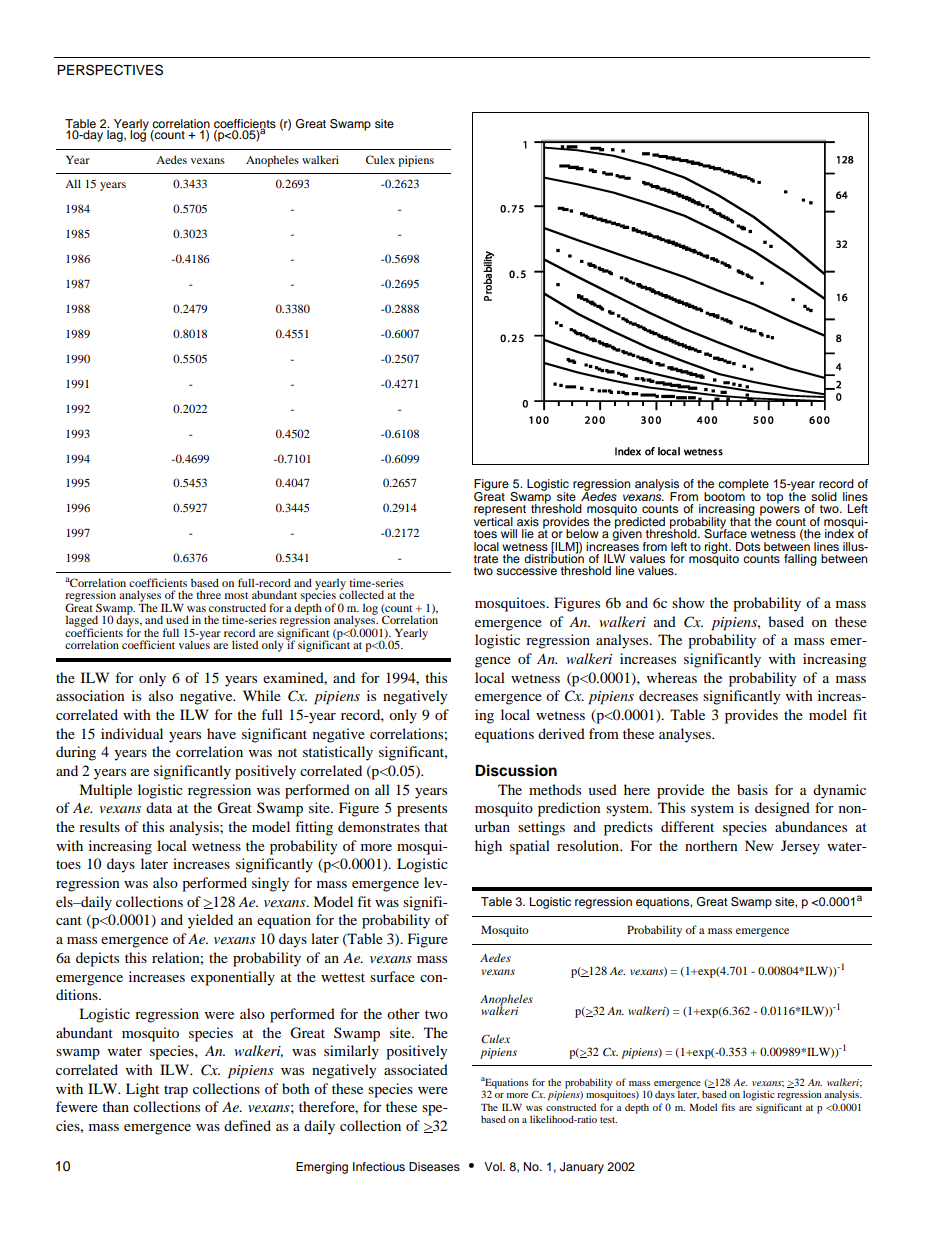 Image resolution: width=952 pixels, height=1233 pixels. What do you see at coordinates (422, 810) in the page?
I see `presents` at bounding box center [422, 810].
